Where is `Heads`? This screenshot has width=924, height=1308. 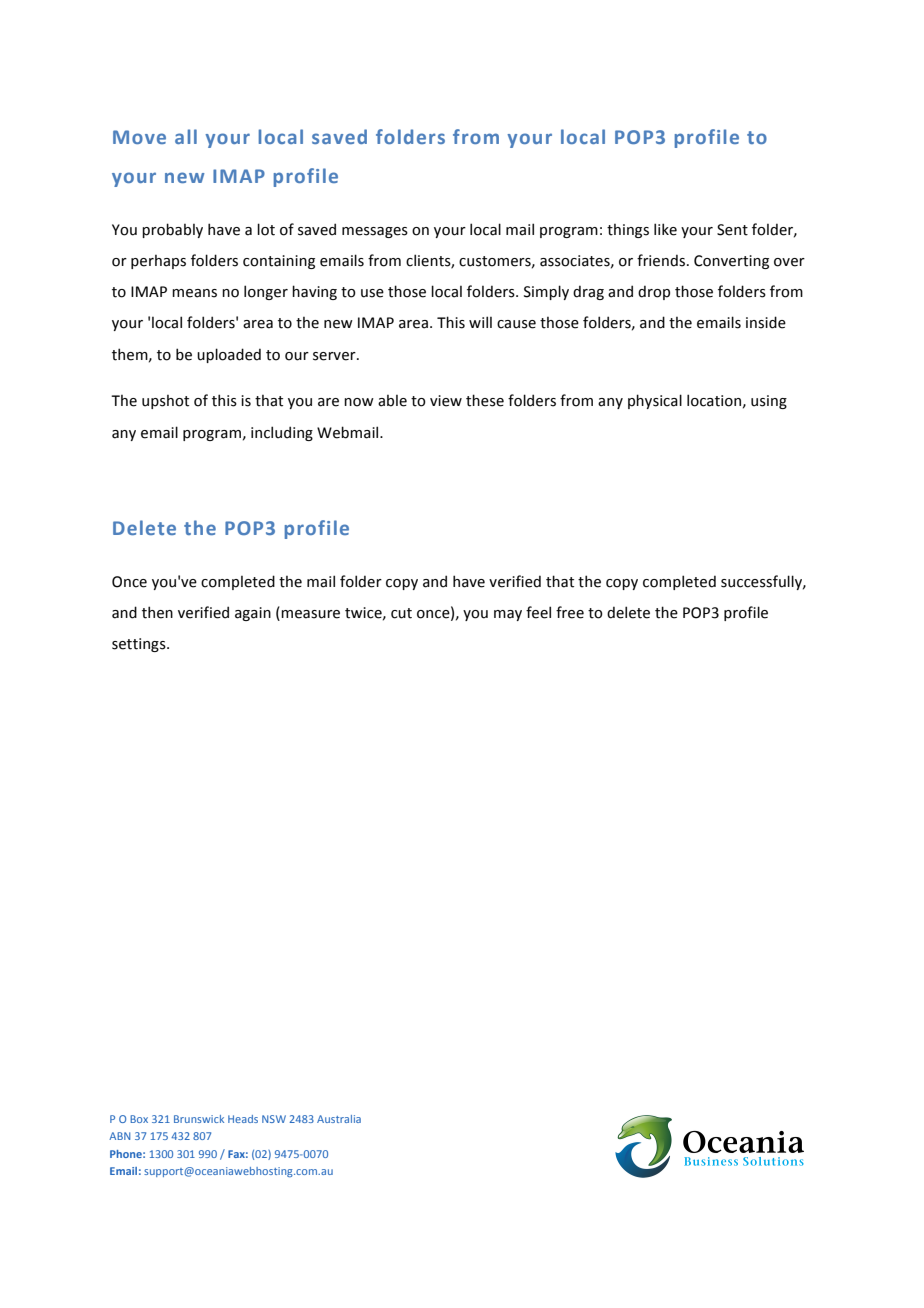
Heads is located at coordinates (243, 1119).
